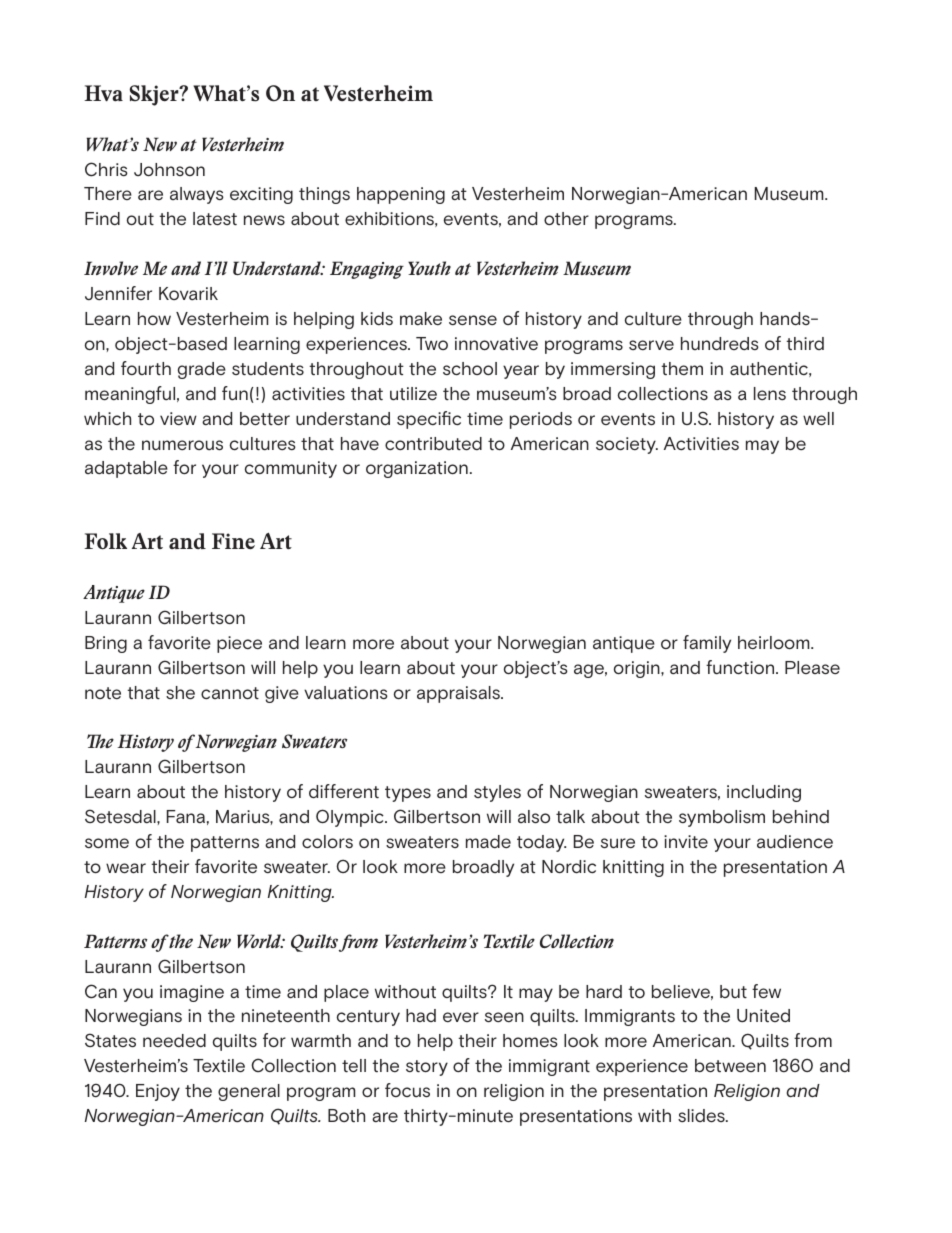 This screenshot has height=1233, width=952. Describe the element at coordinates (180, 693) in the screenshot. I see `she` at that location.
